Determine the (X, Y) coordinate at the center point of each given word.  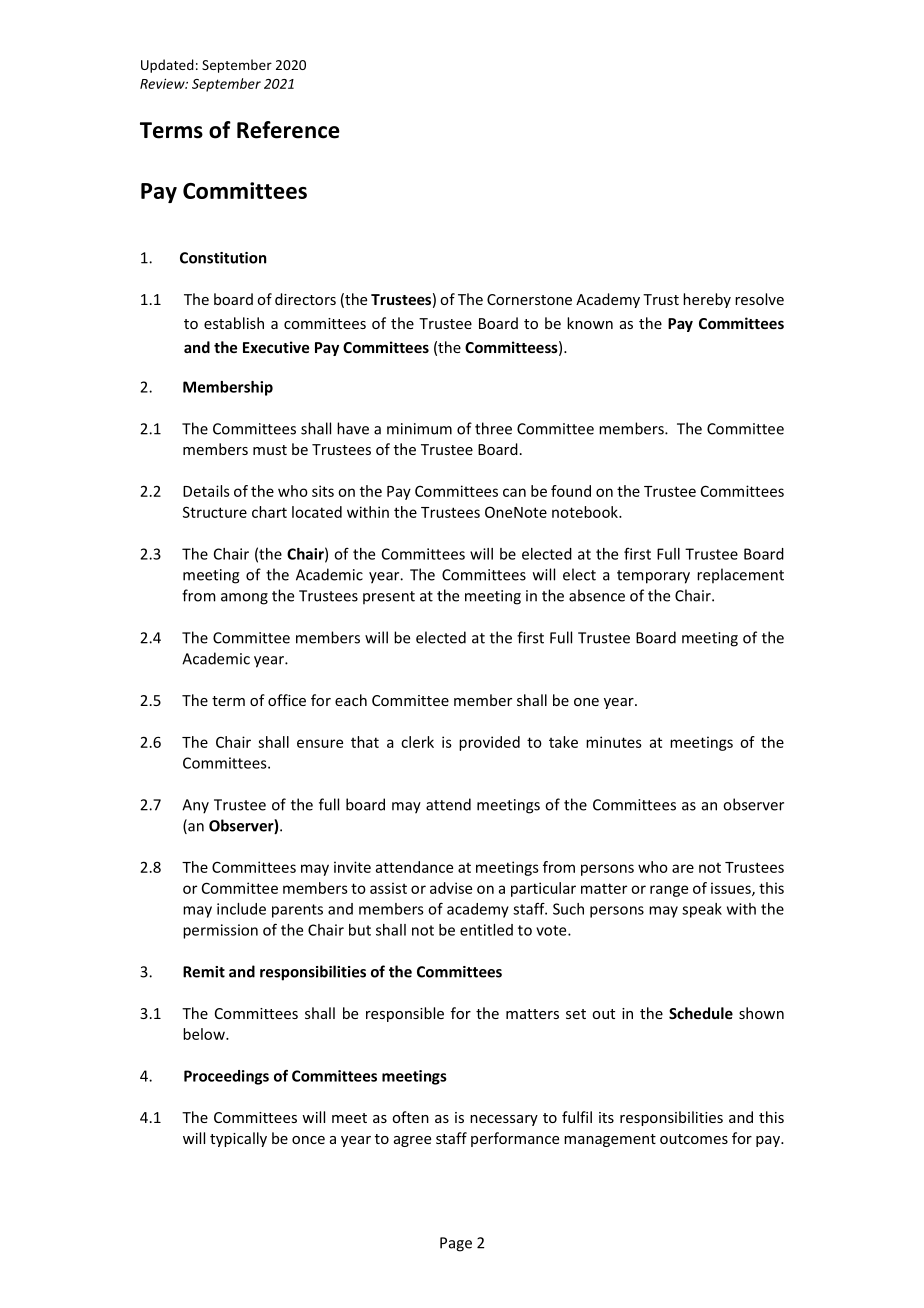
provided (489, 743)
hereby (707, 300)
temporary (653, 577)
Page (456, 1244)
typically (238, 1139)
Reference (288, 130)
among (244, 599)
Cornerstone (529, 299)
